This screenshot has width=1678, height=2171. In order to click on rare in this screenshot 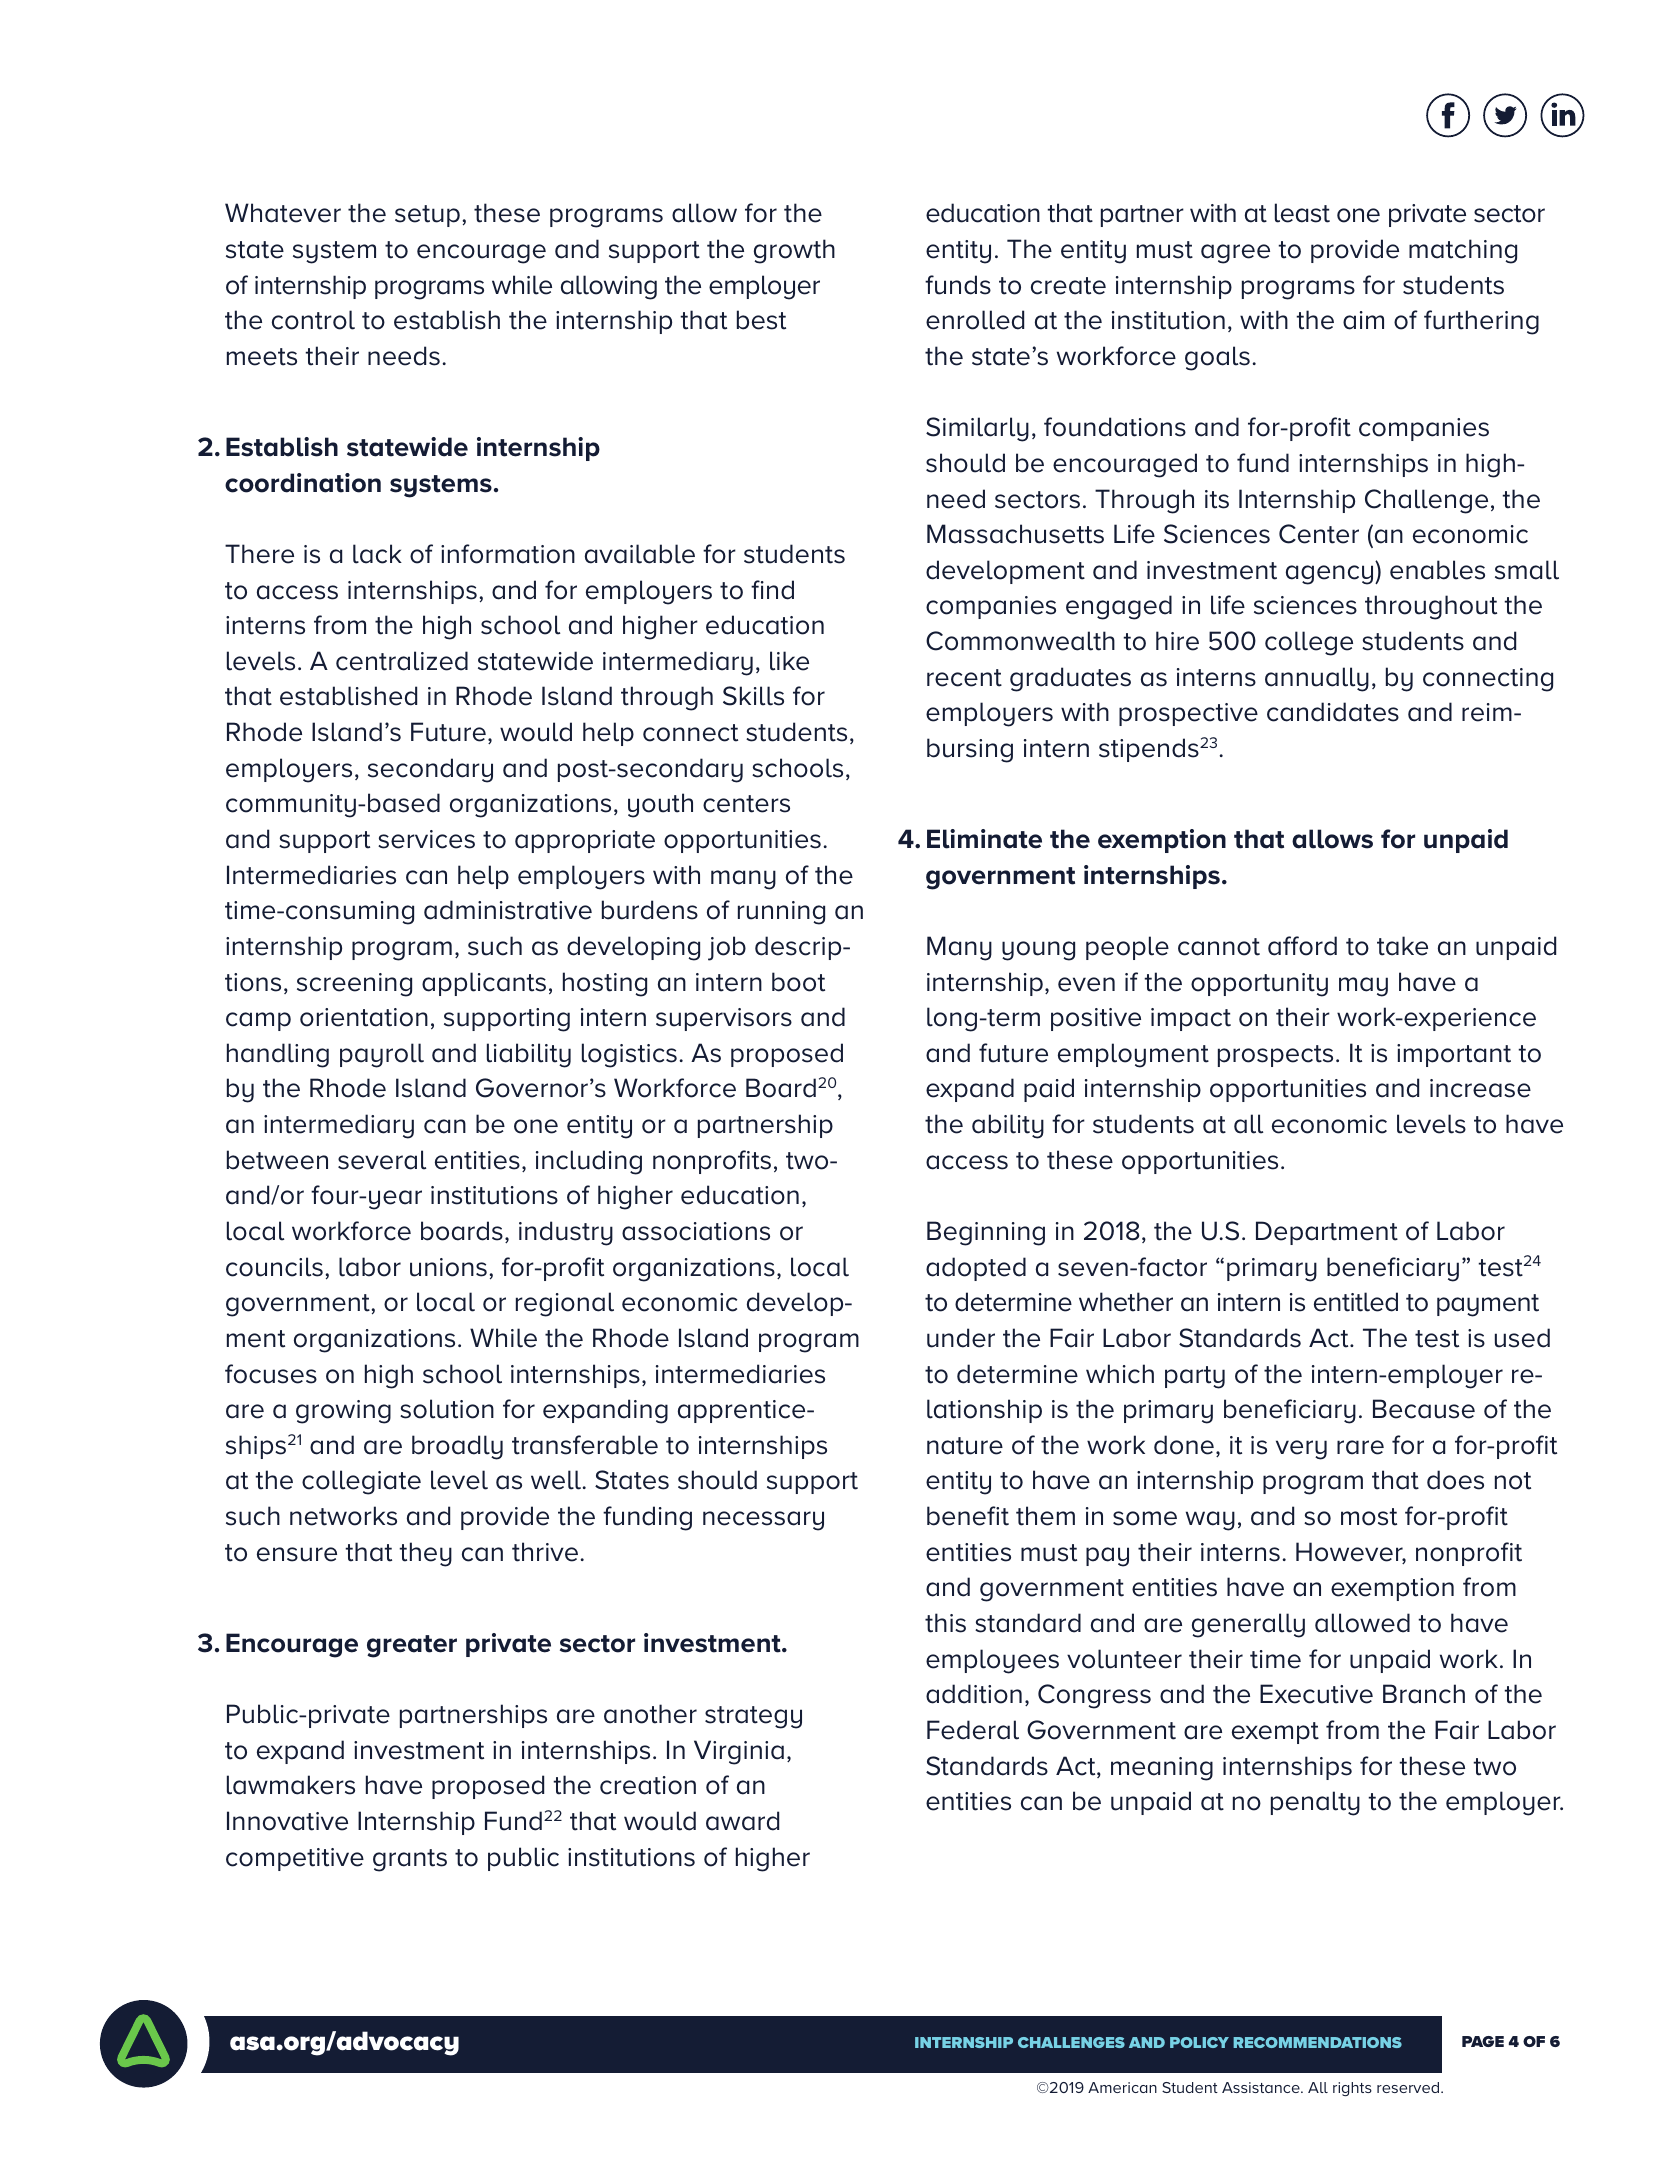, I will do `click(1360, 1447)`.
